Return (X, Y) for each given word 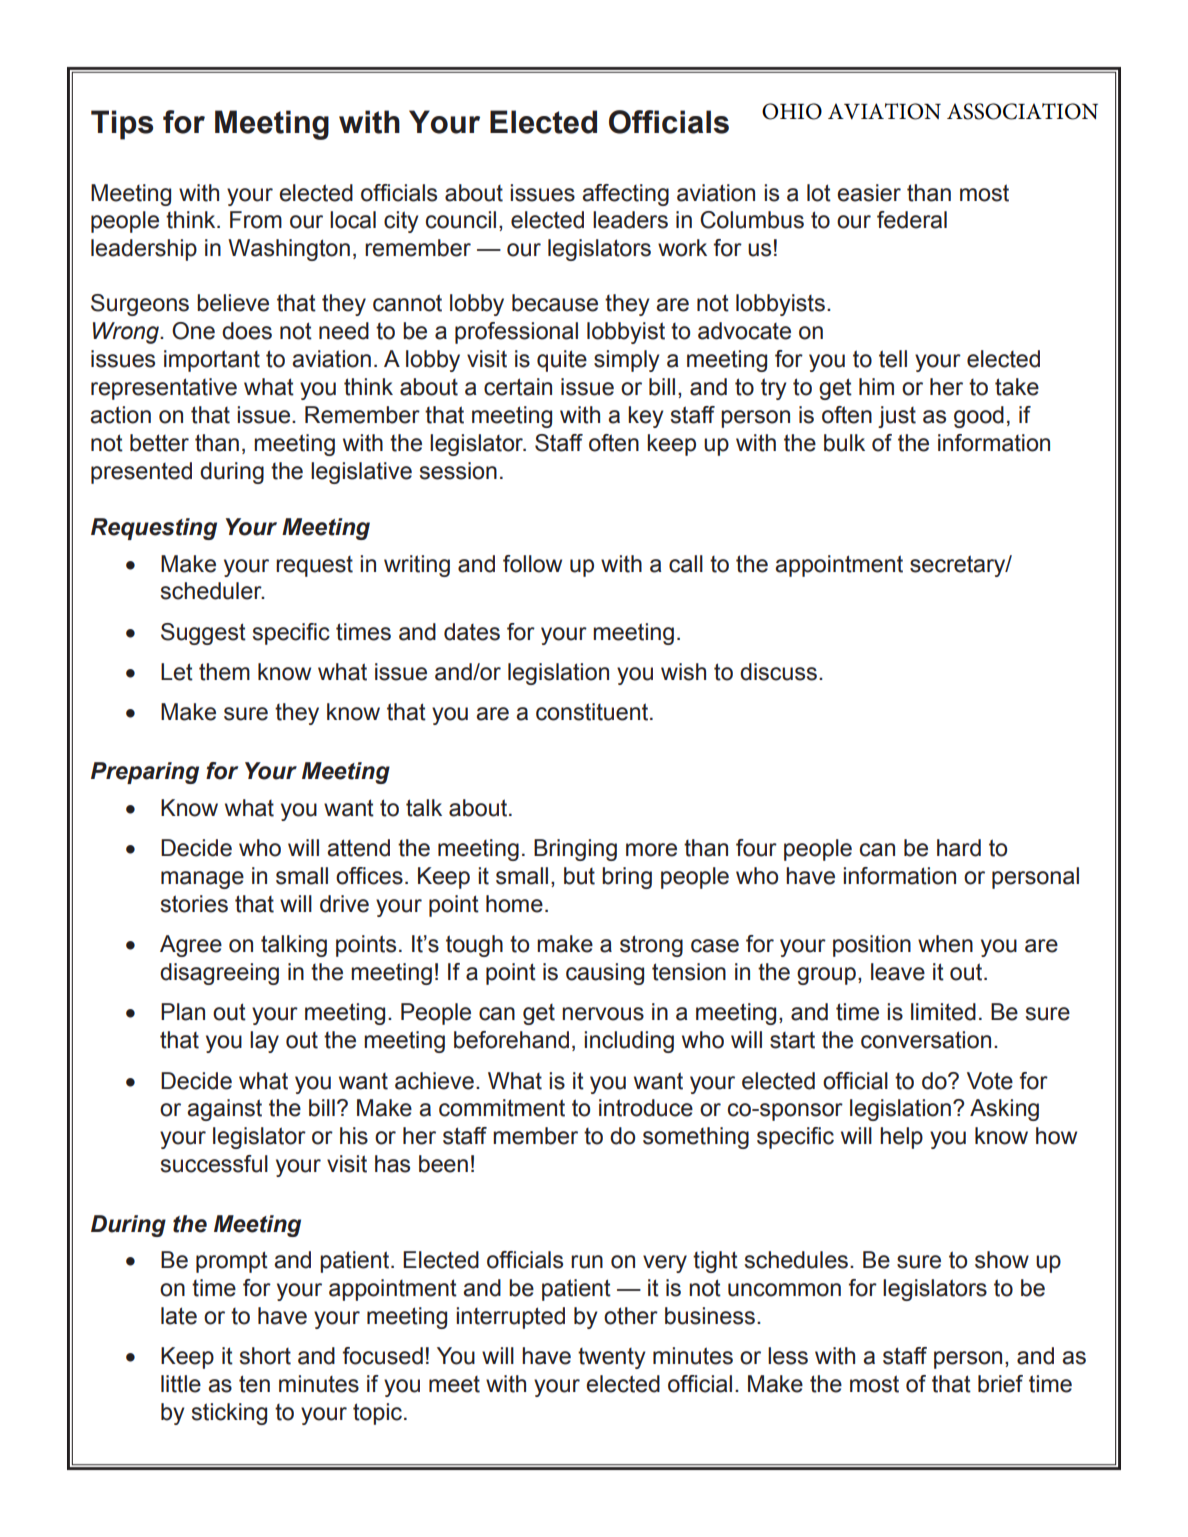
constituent (593, 712)
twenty (612, 1358)
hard (959, 848)
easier (869, 193)
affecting (625, 195)
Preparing (145, 773)
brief (1000, 1384)
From (256, 220)
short (265, 1356)
